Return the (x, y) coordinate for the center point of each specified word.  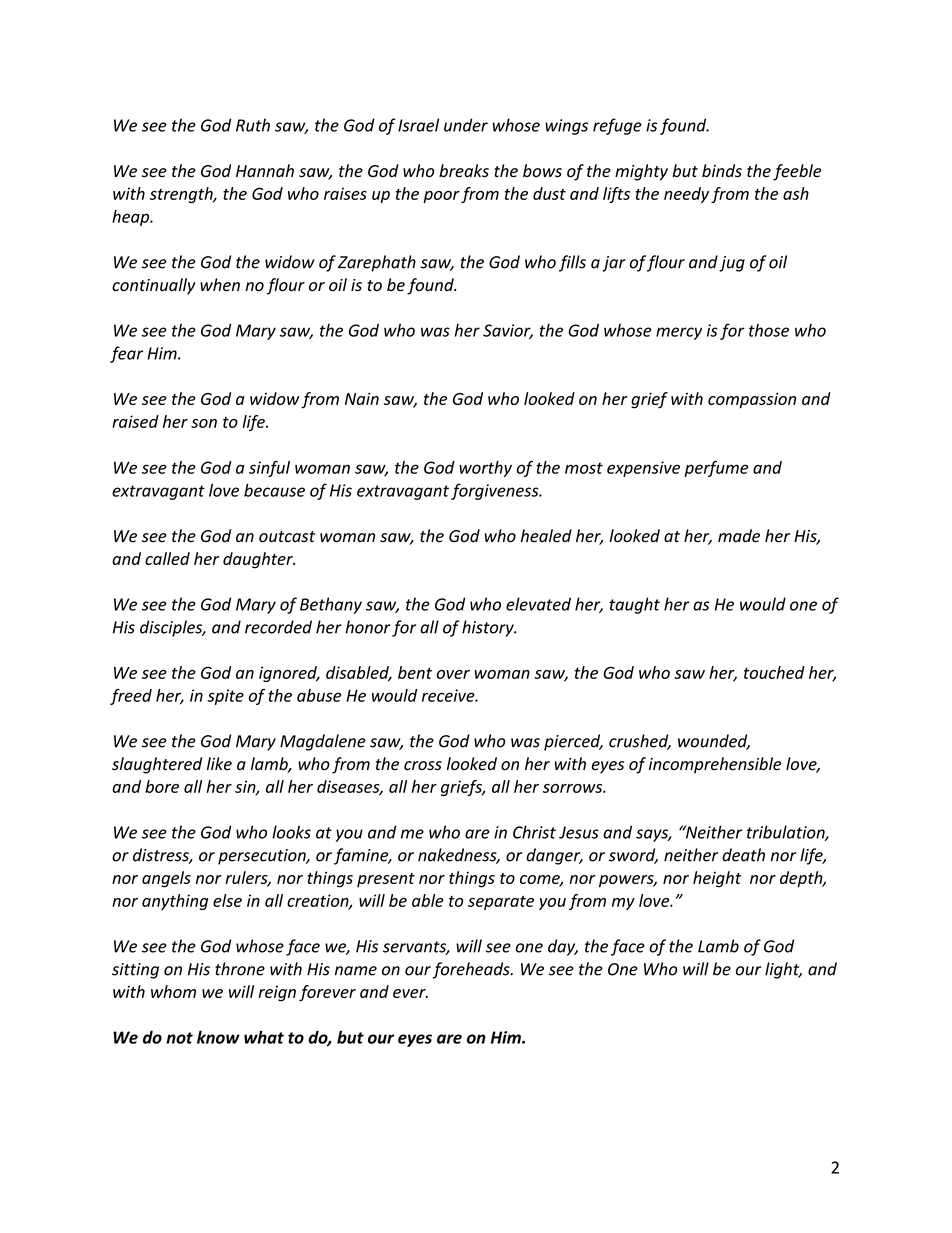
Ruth (253, 125)
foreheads (472, 970)
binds (722, 171)
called (167, 558)
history (489, 628)
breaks (464, 171)
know (218, 1037)
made (739, 536)
